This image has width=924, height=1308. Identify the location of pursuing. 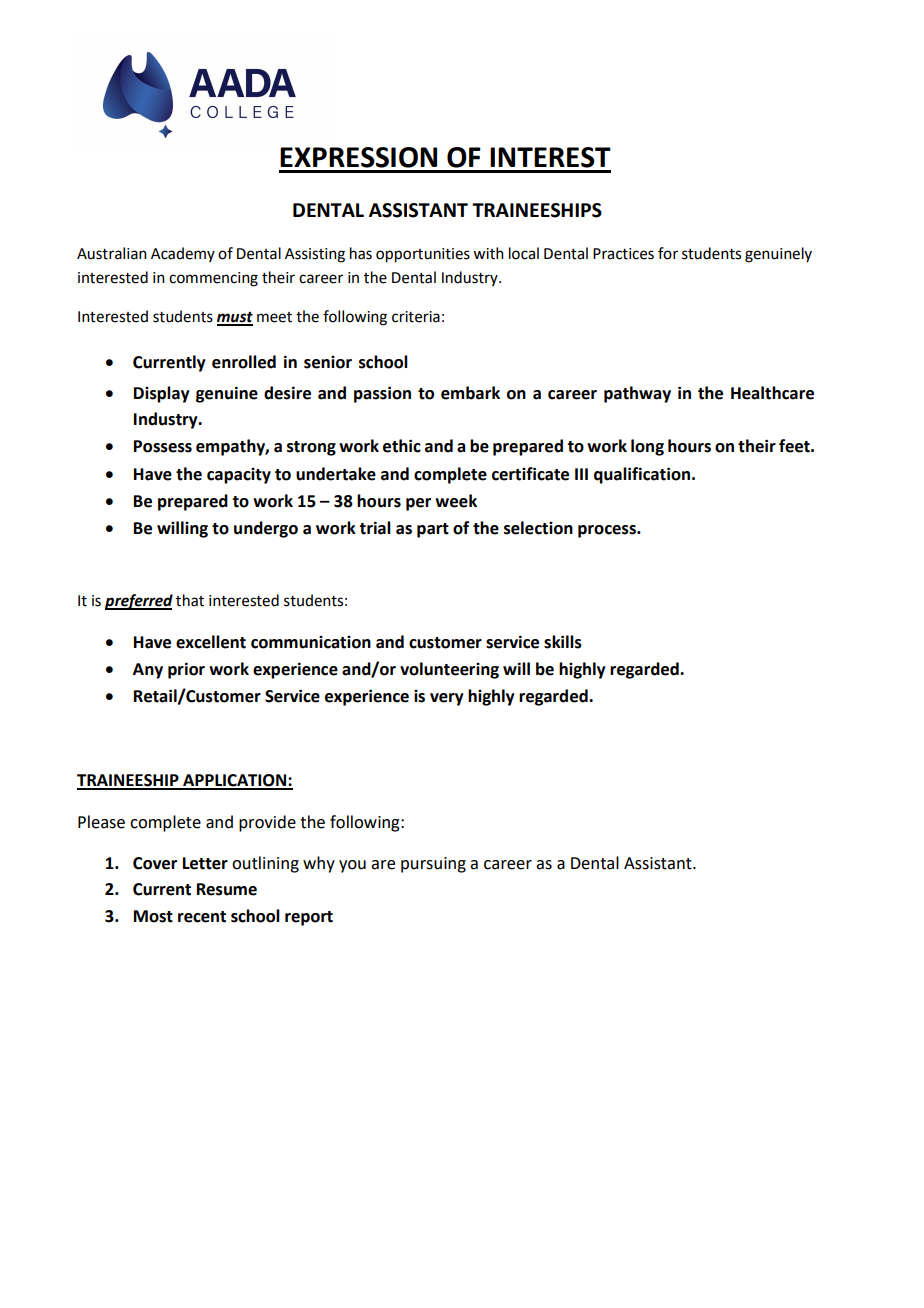
(433, 865).
